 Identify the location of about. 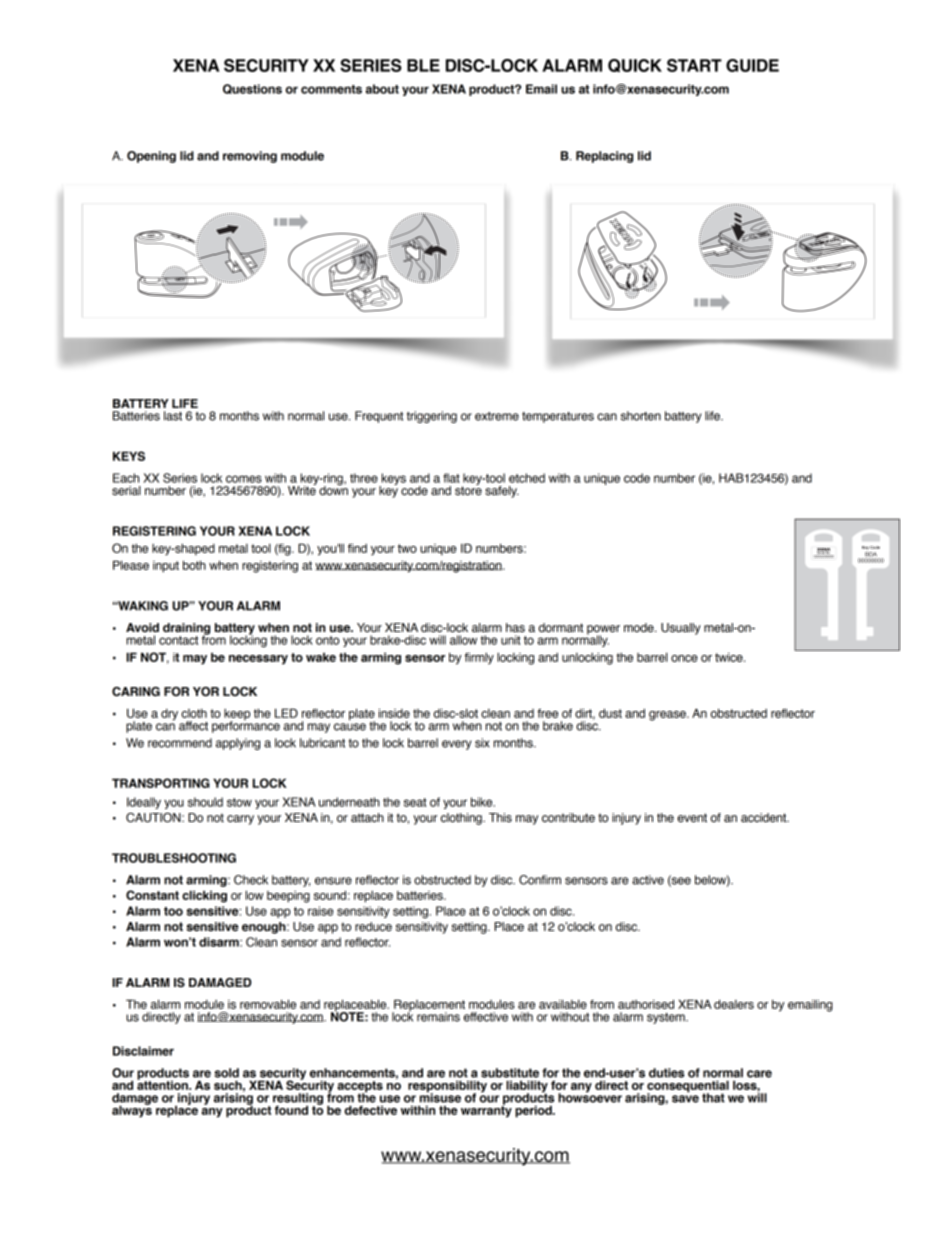
(382, 89).
